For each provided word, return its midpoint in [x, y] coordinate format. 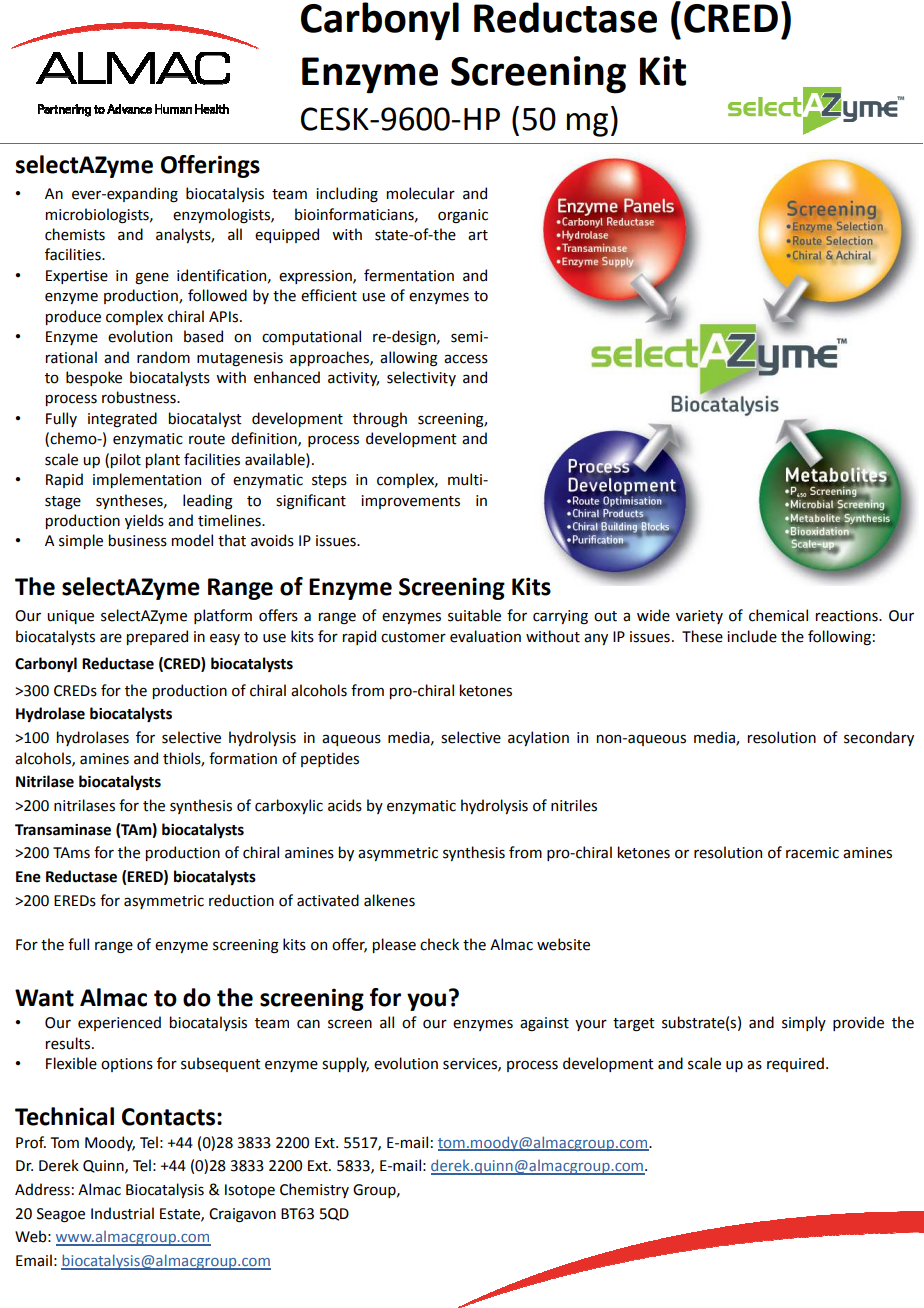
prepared [157, 637]
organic [463, 216]
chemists [75, 234]
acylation [538, 738]
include [752, 636]
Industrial [122, 1213]
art [478, 235]
